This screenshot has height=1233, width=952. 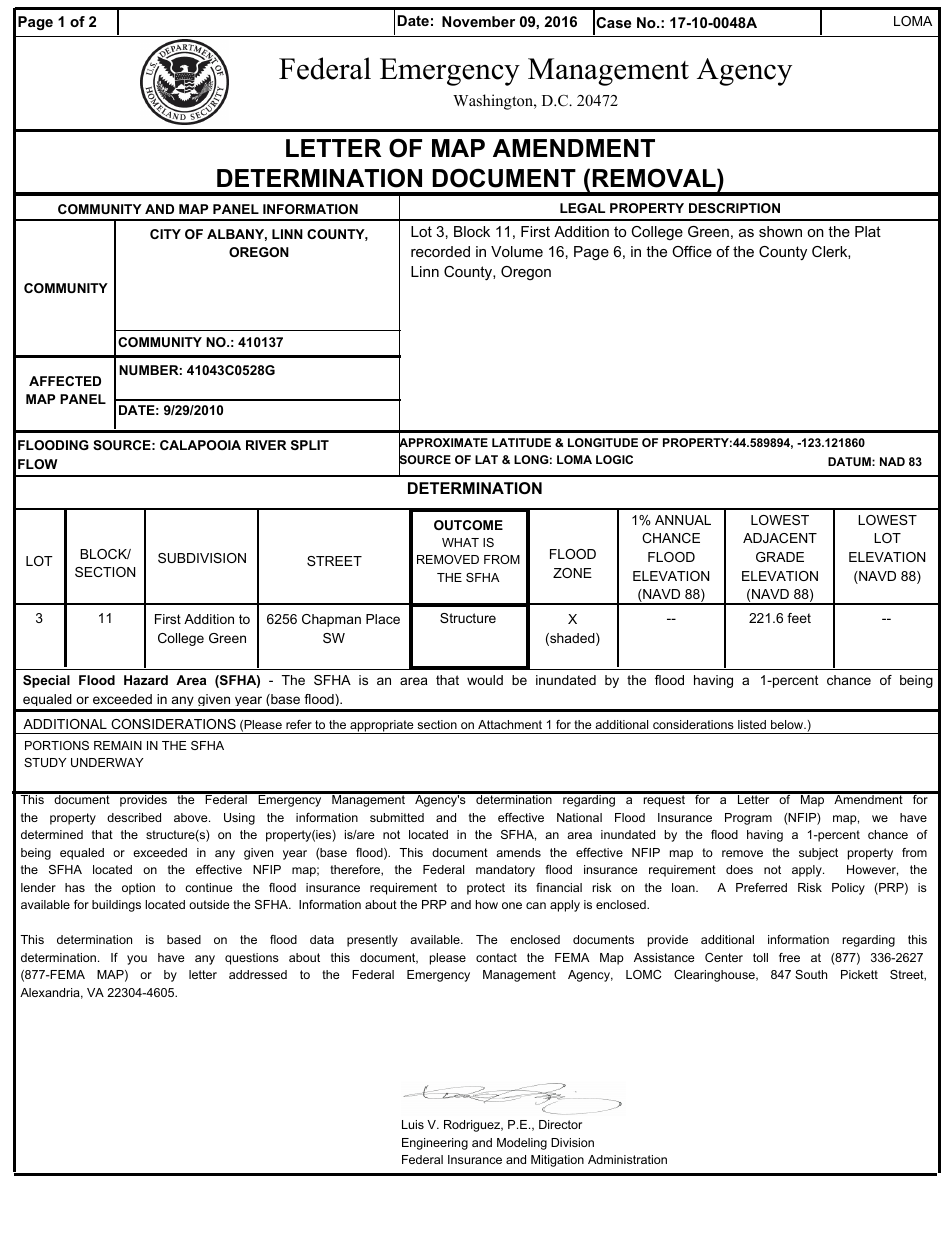 I want to click on AFFECTED, so click(x=65, y=381).
